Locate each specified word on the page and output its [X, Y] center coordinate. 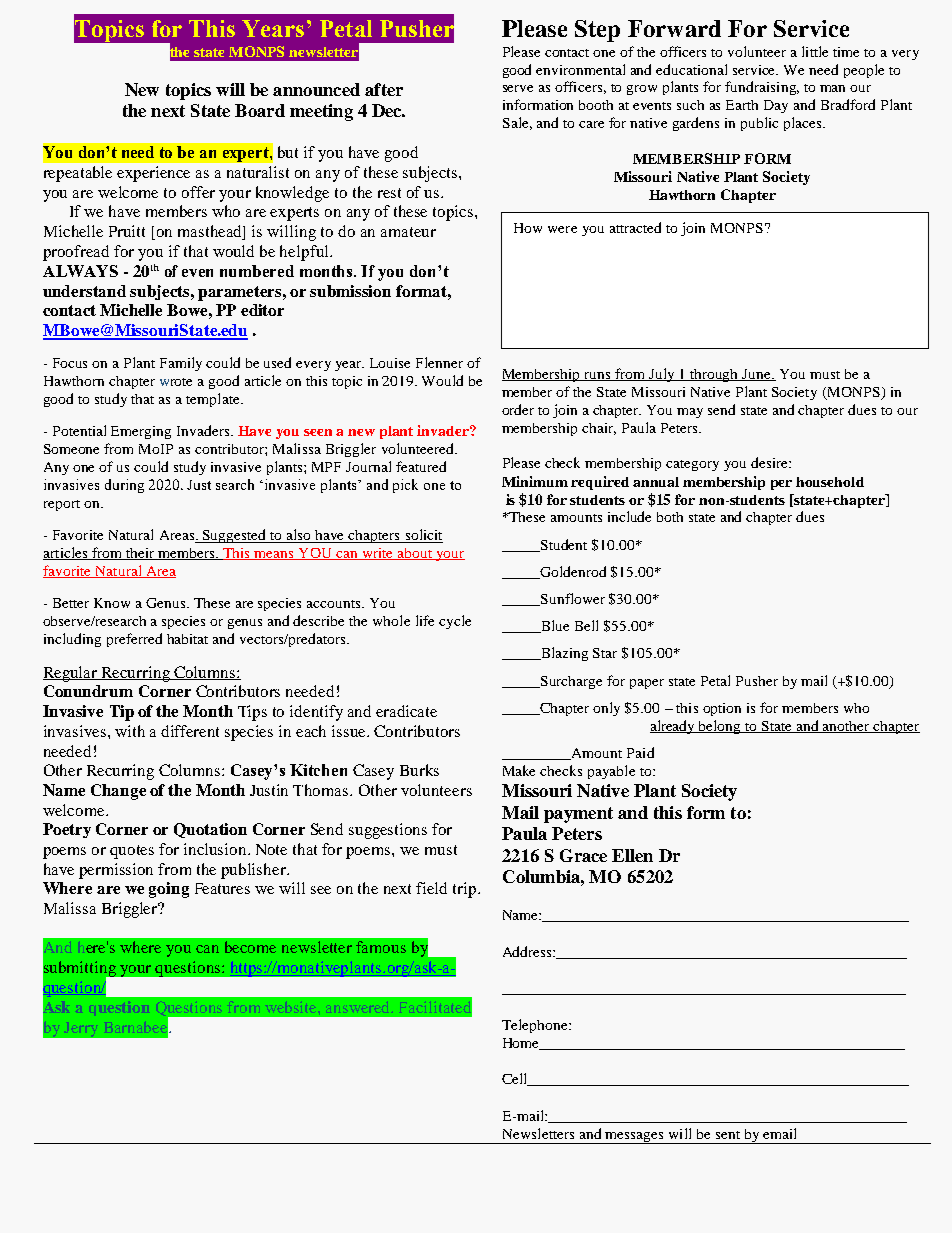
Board [260, 110]
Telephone [536, 1026]
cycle [455, 622]
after [384, 89]
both [670, 517]
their [140, 554]
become [250, 947]
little [815, 51]
